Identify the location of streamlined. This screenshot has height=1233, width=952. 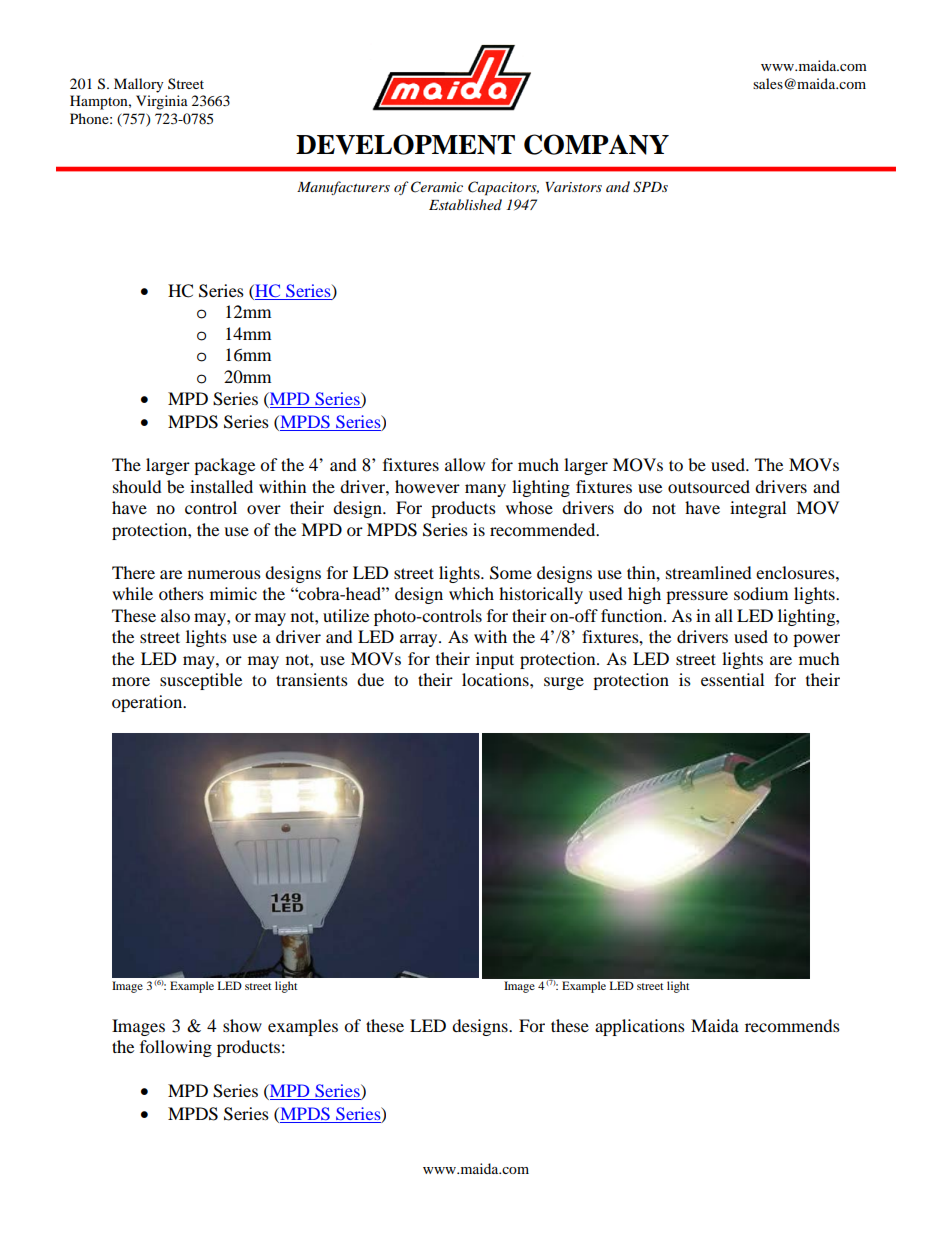
(709, 572).
